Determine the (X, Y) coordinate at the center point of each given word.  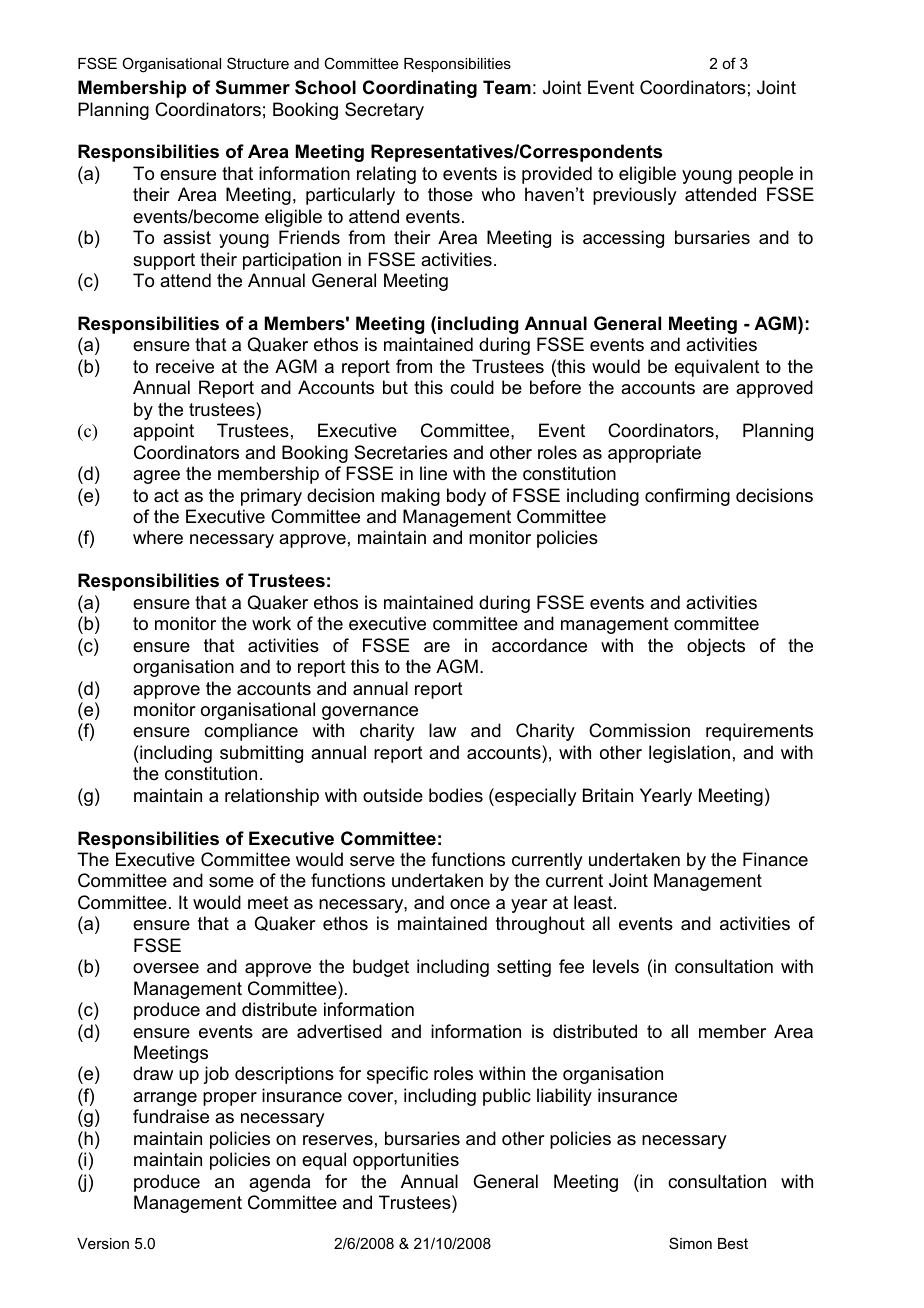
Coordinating (420, 89)
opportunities (406, 1161)
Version (103, 1243)
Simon (690, 1243)
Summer (253, 87)
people (766, 175)
